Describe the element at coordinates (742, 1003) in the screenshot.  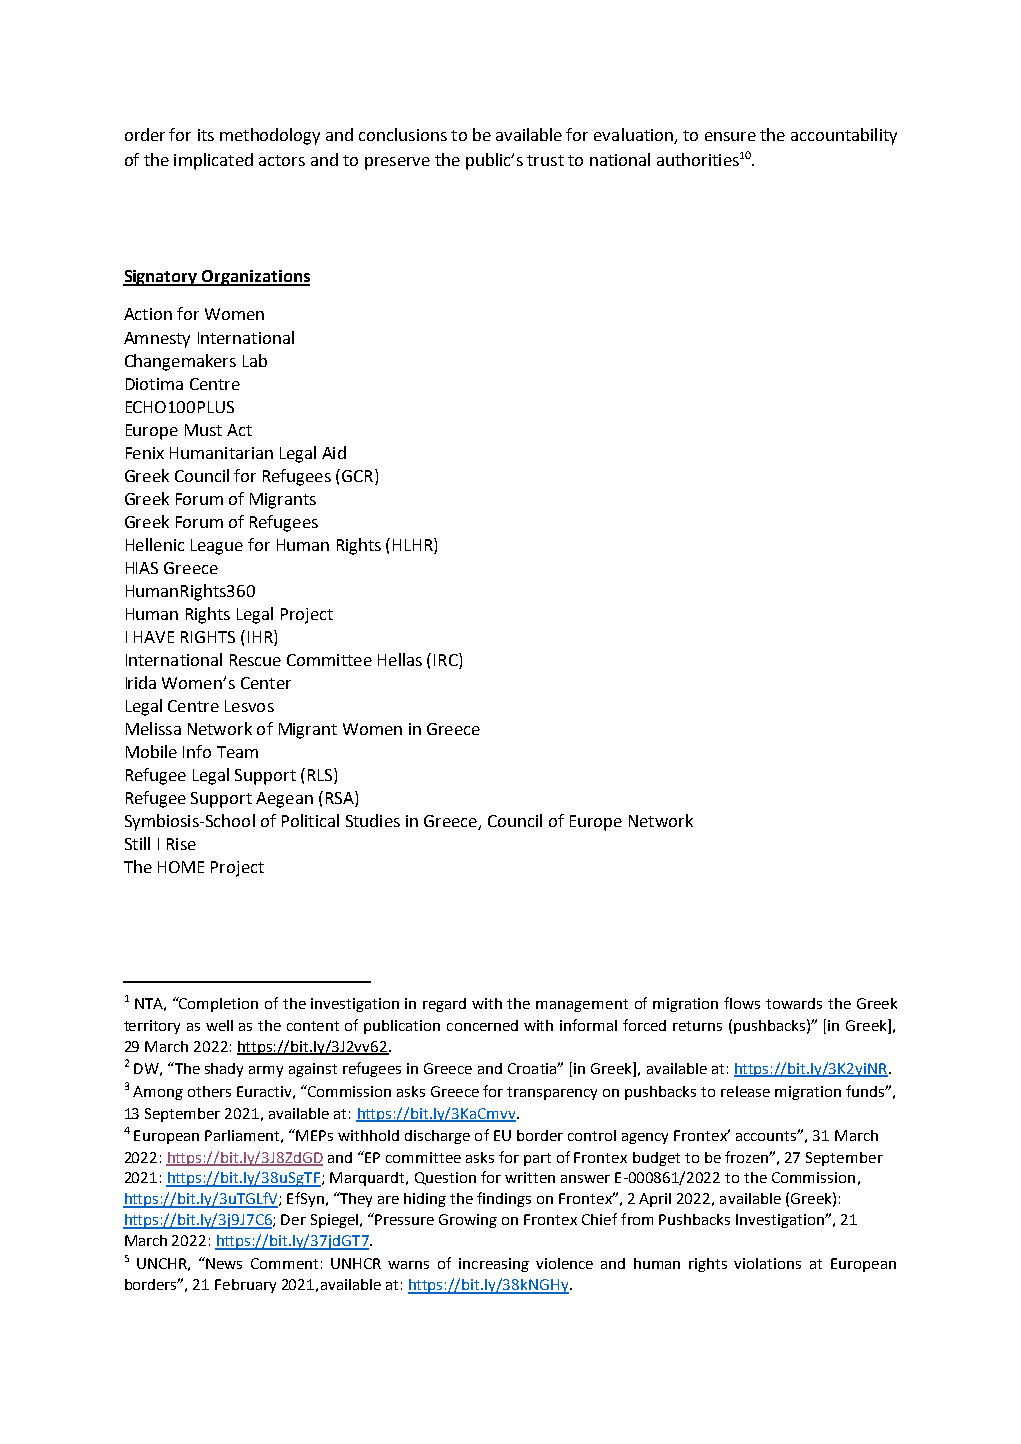
I see `flows` at that location.
